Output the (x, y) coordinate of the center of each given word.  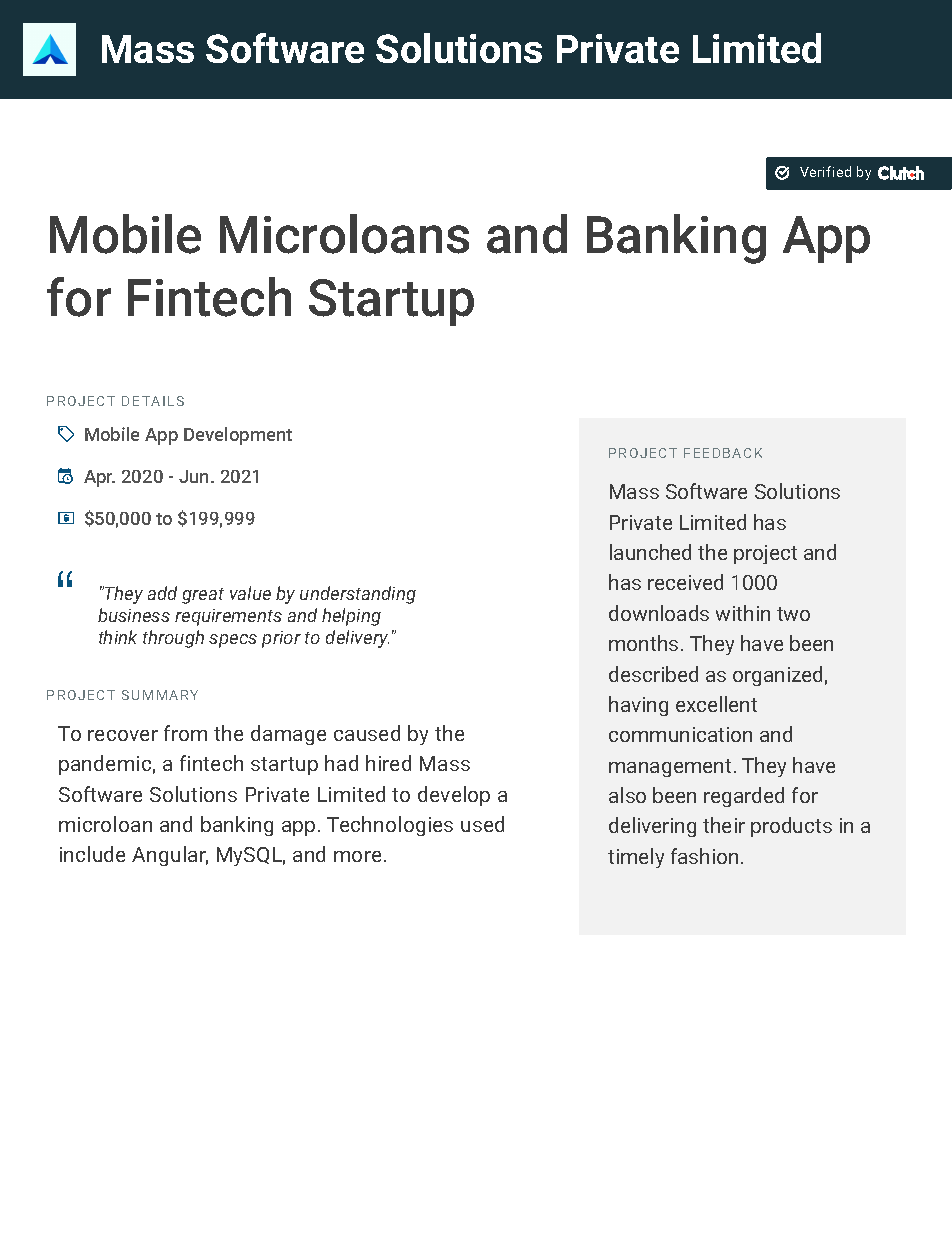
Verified (825, 171)
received (685, 582)
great (203, 596)
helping (351, 617)
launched (650, 552)
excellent (716, 704)
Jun (195, 476)
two (793, 614)
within (743, 613)
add (162, 593)
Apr (99, 478)
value (250, 593)
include (92, 854)
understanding (358, 595)
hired (388, 763)
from (185, 733)
